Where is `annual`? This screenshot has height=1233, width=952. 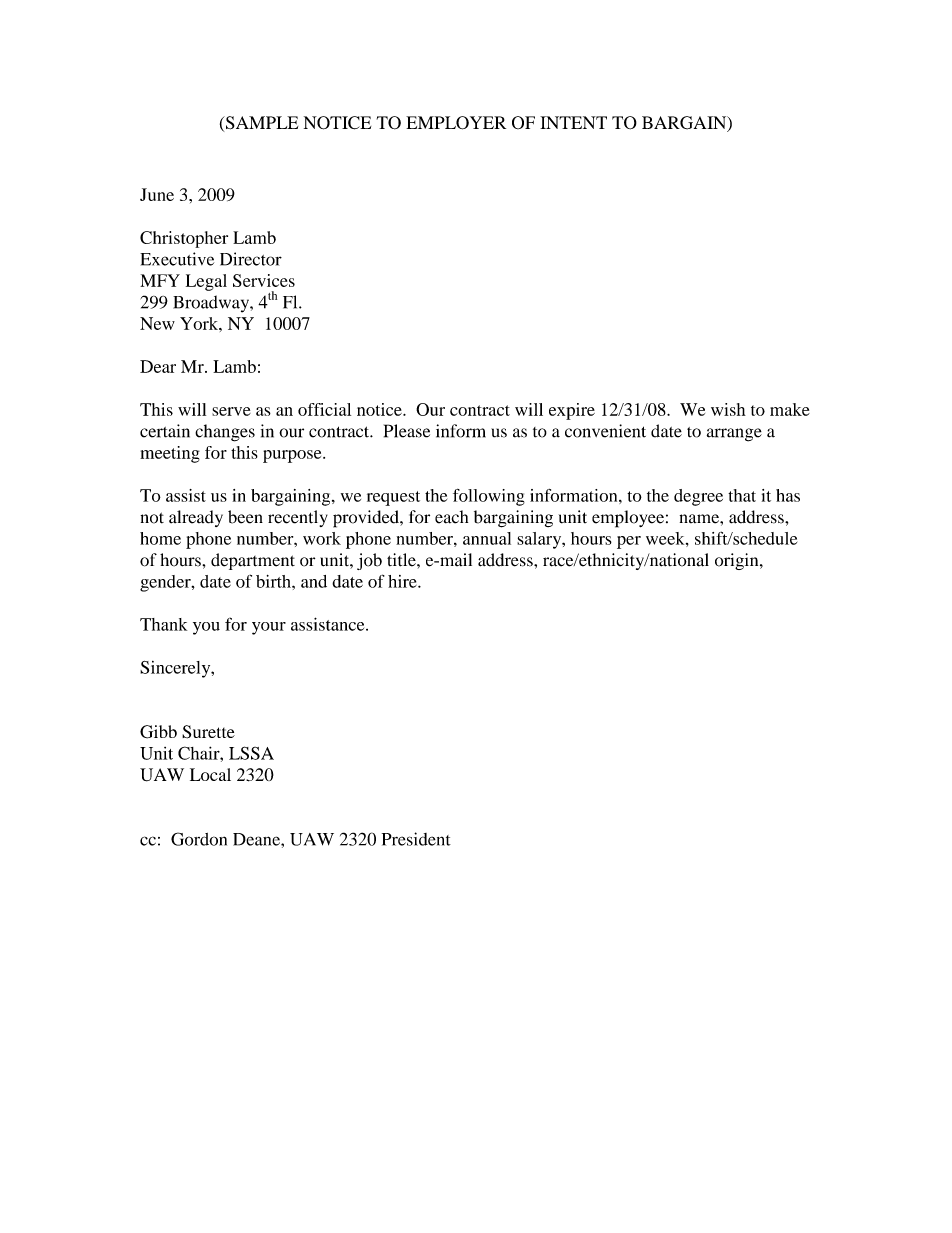 annual is located at coordinates (487, 538).
